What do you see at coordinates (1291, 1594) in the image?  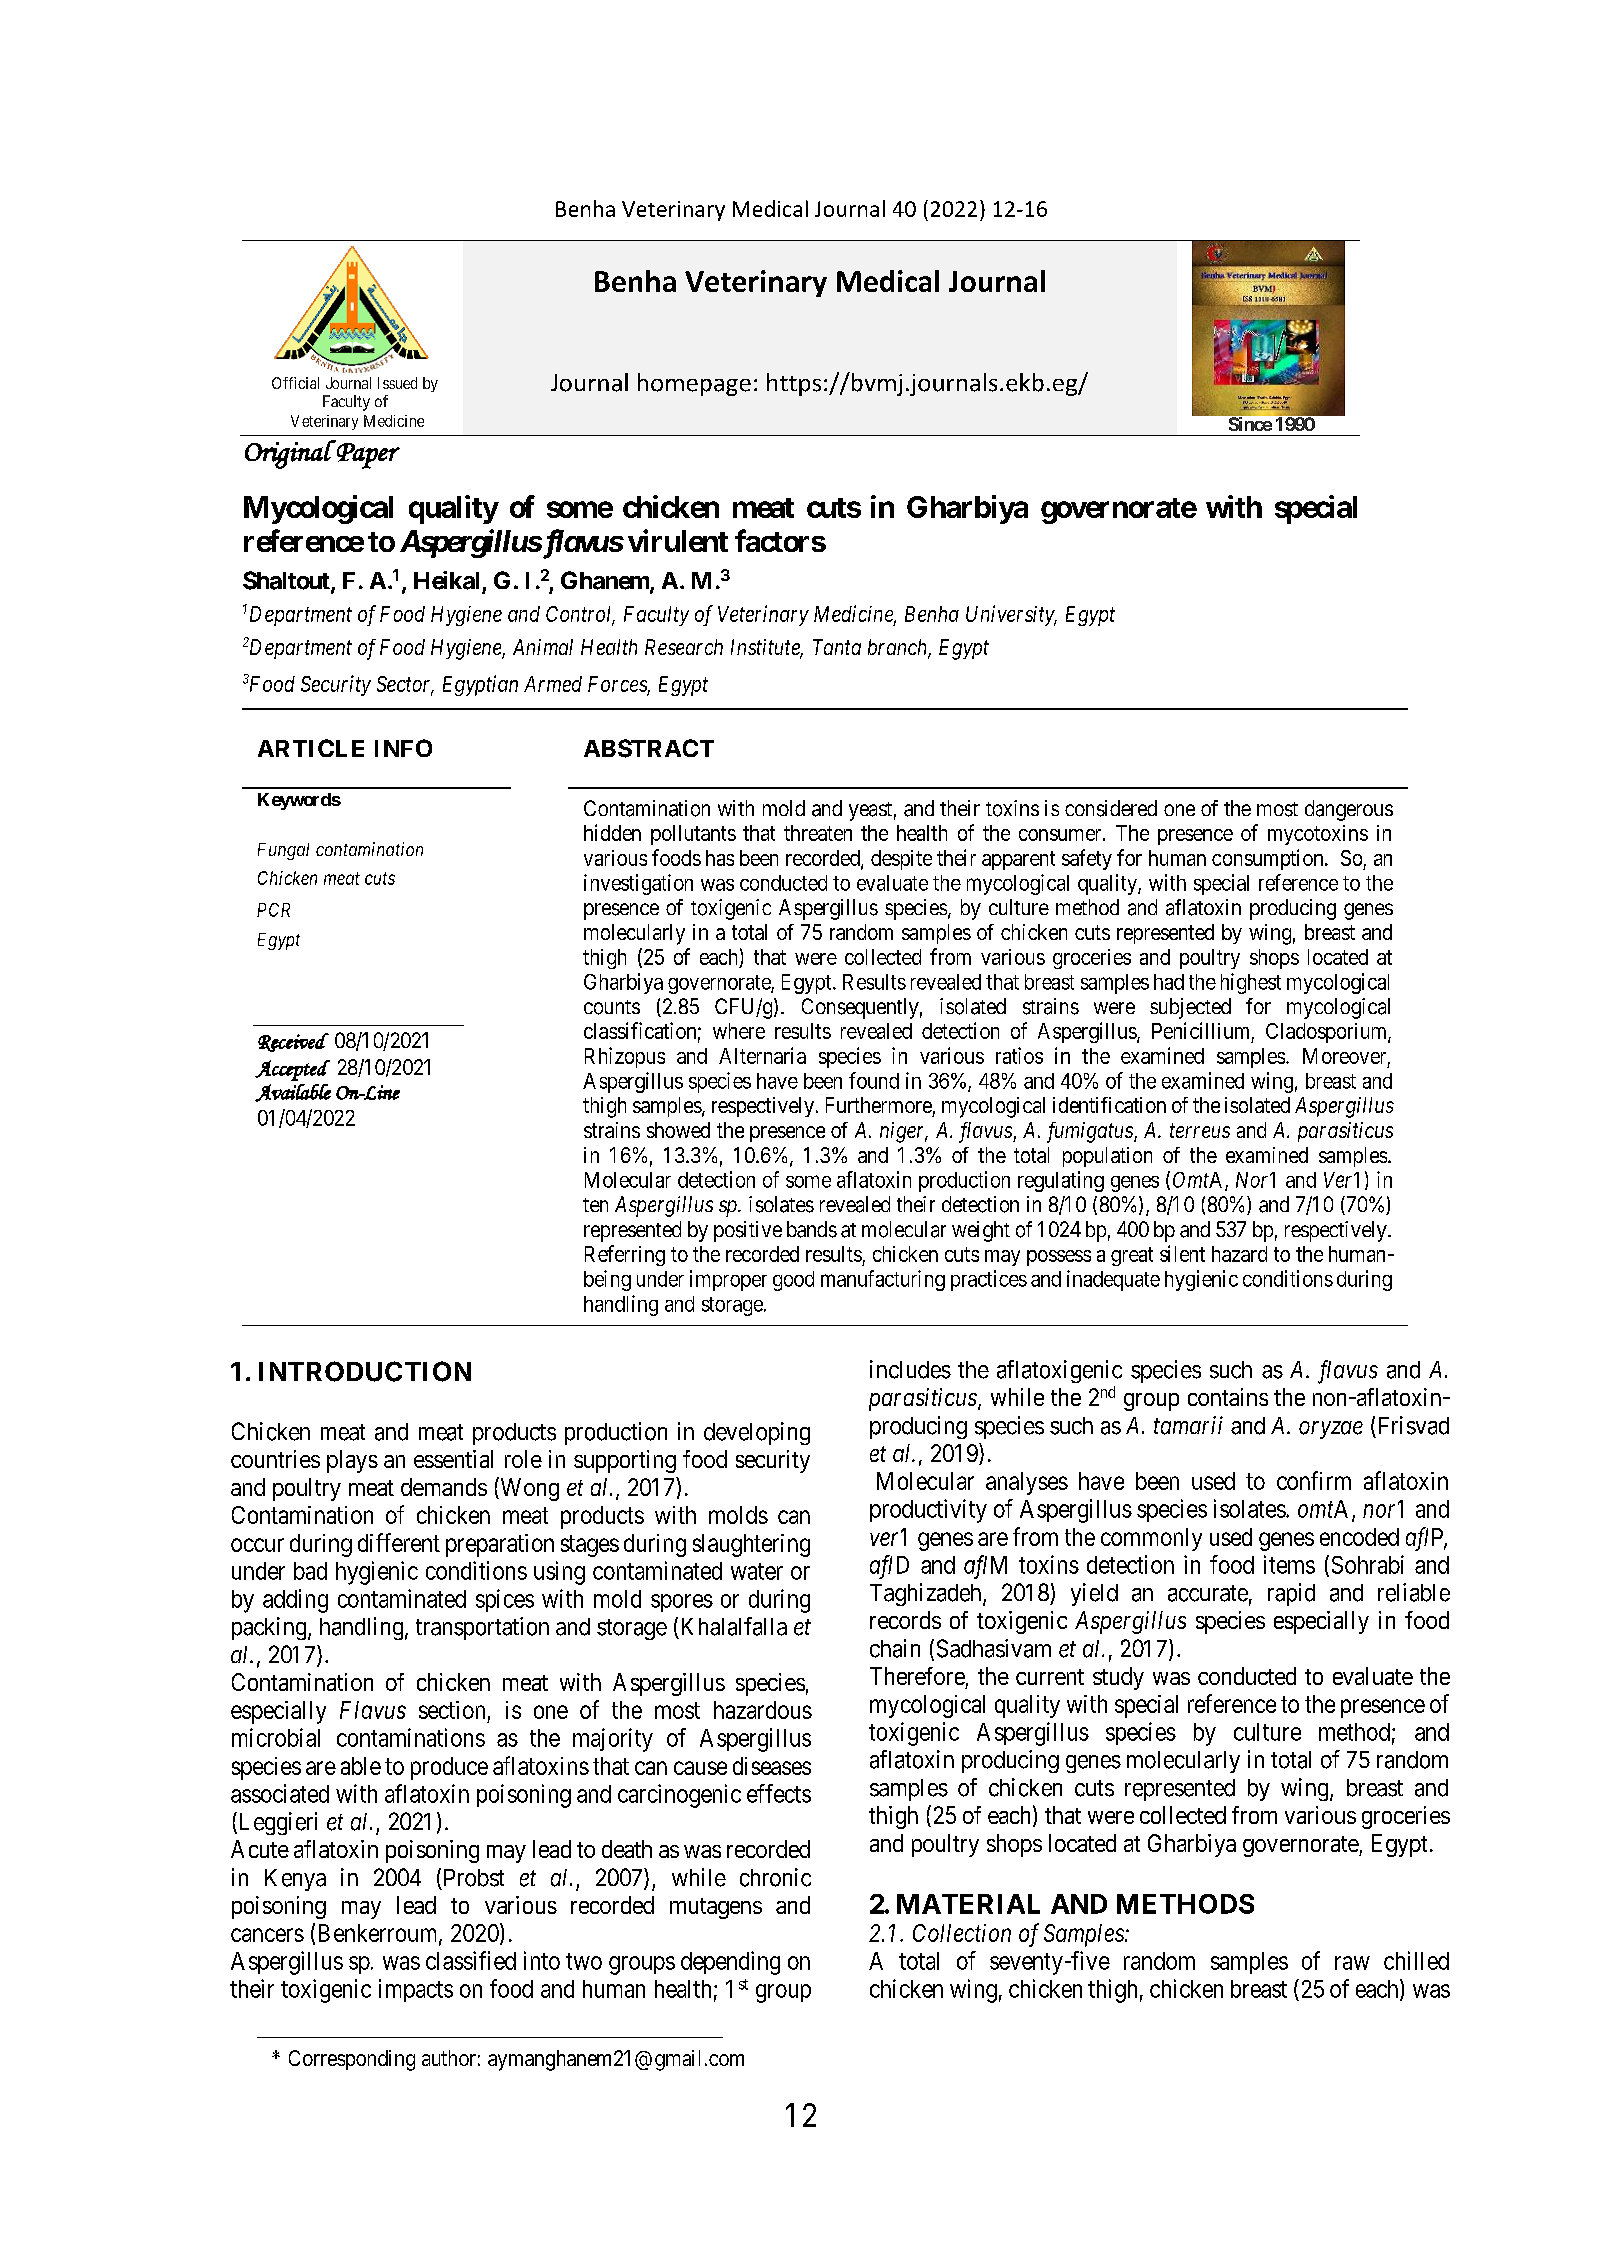 I see `rapid` at bounding box center [1291, 1594].
